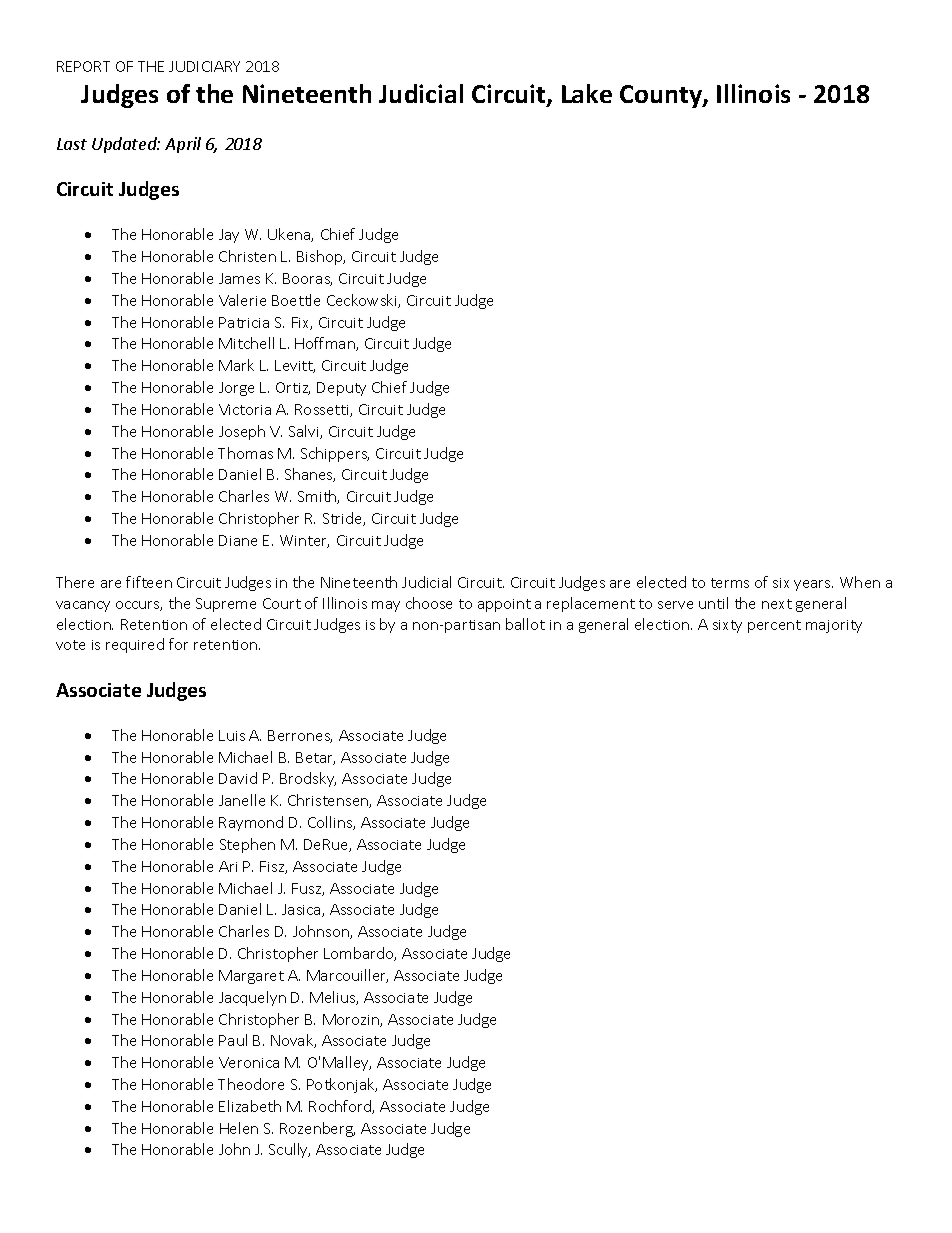 This document has height=1233, width=952. What do you see at coordinates (429, 603) in the document?
I see `choose` at bounding box center [429, 603].
